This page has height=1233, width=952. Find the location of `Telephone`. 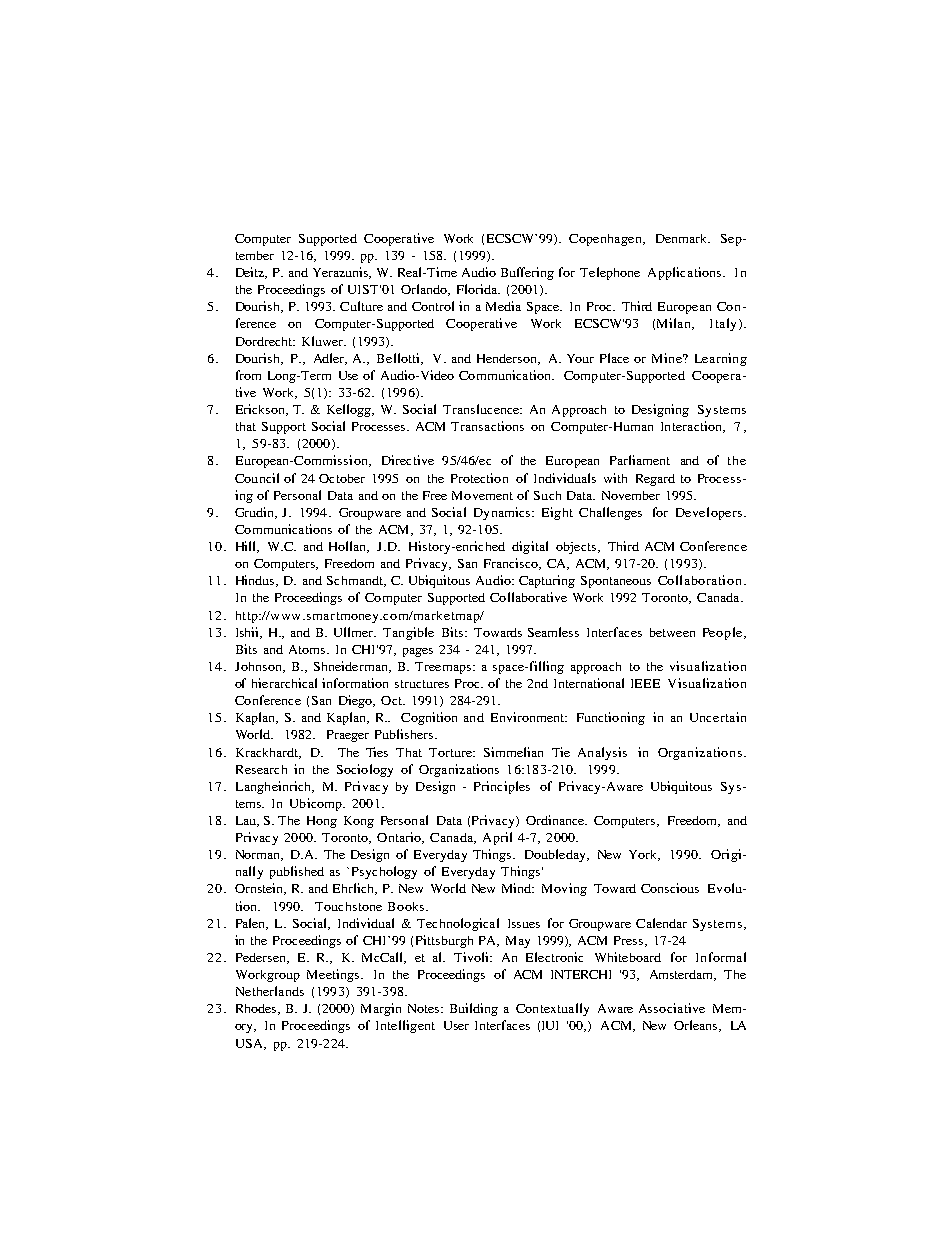

Telephone is located at coordinates (610, 273).
